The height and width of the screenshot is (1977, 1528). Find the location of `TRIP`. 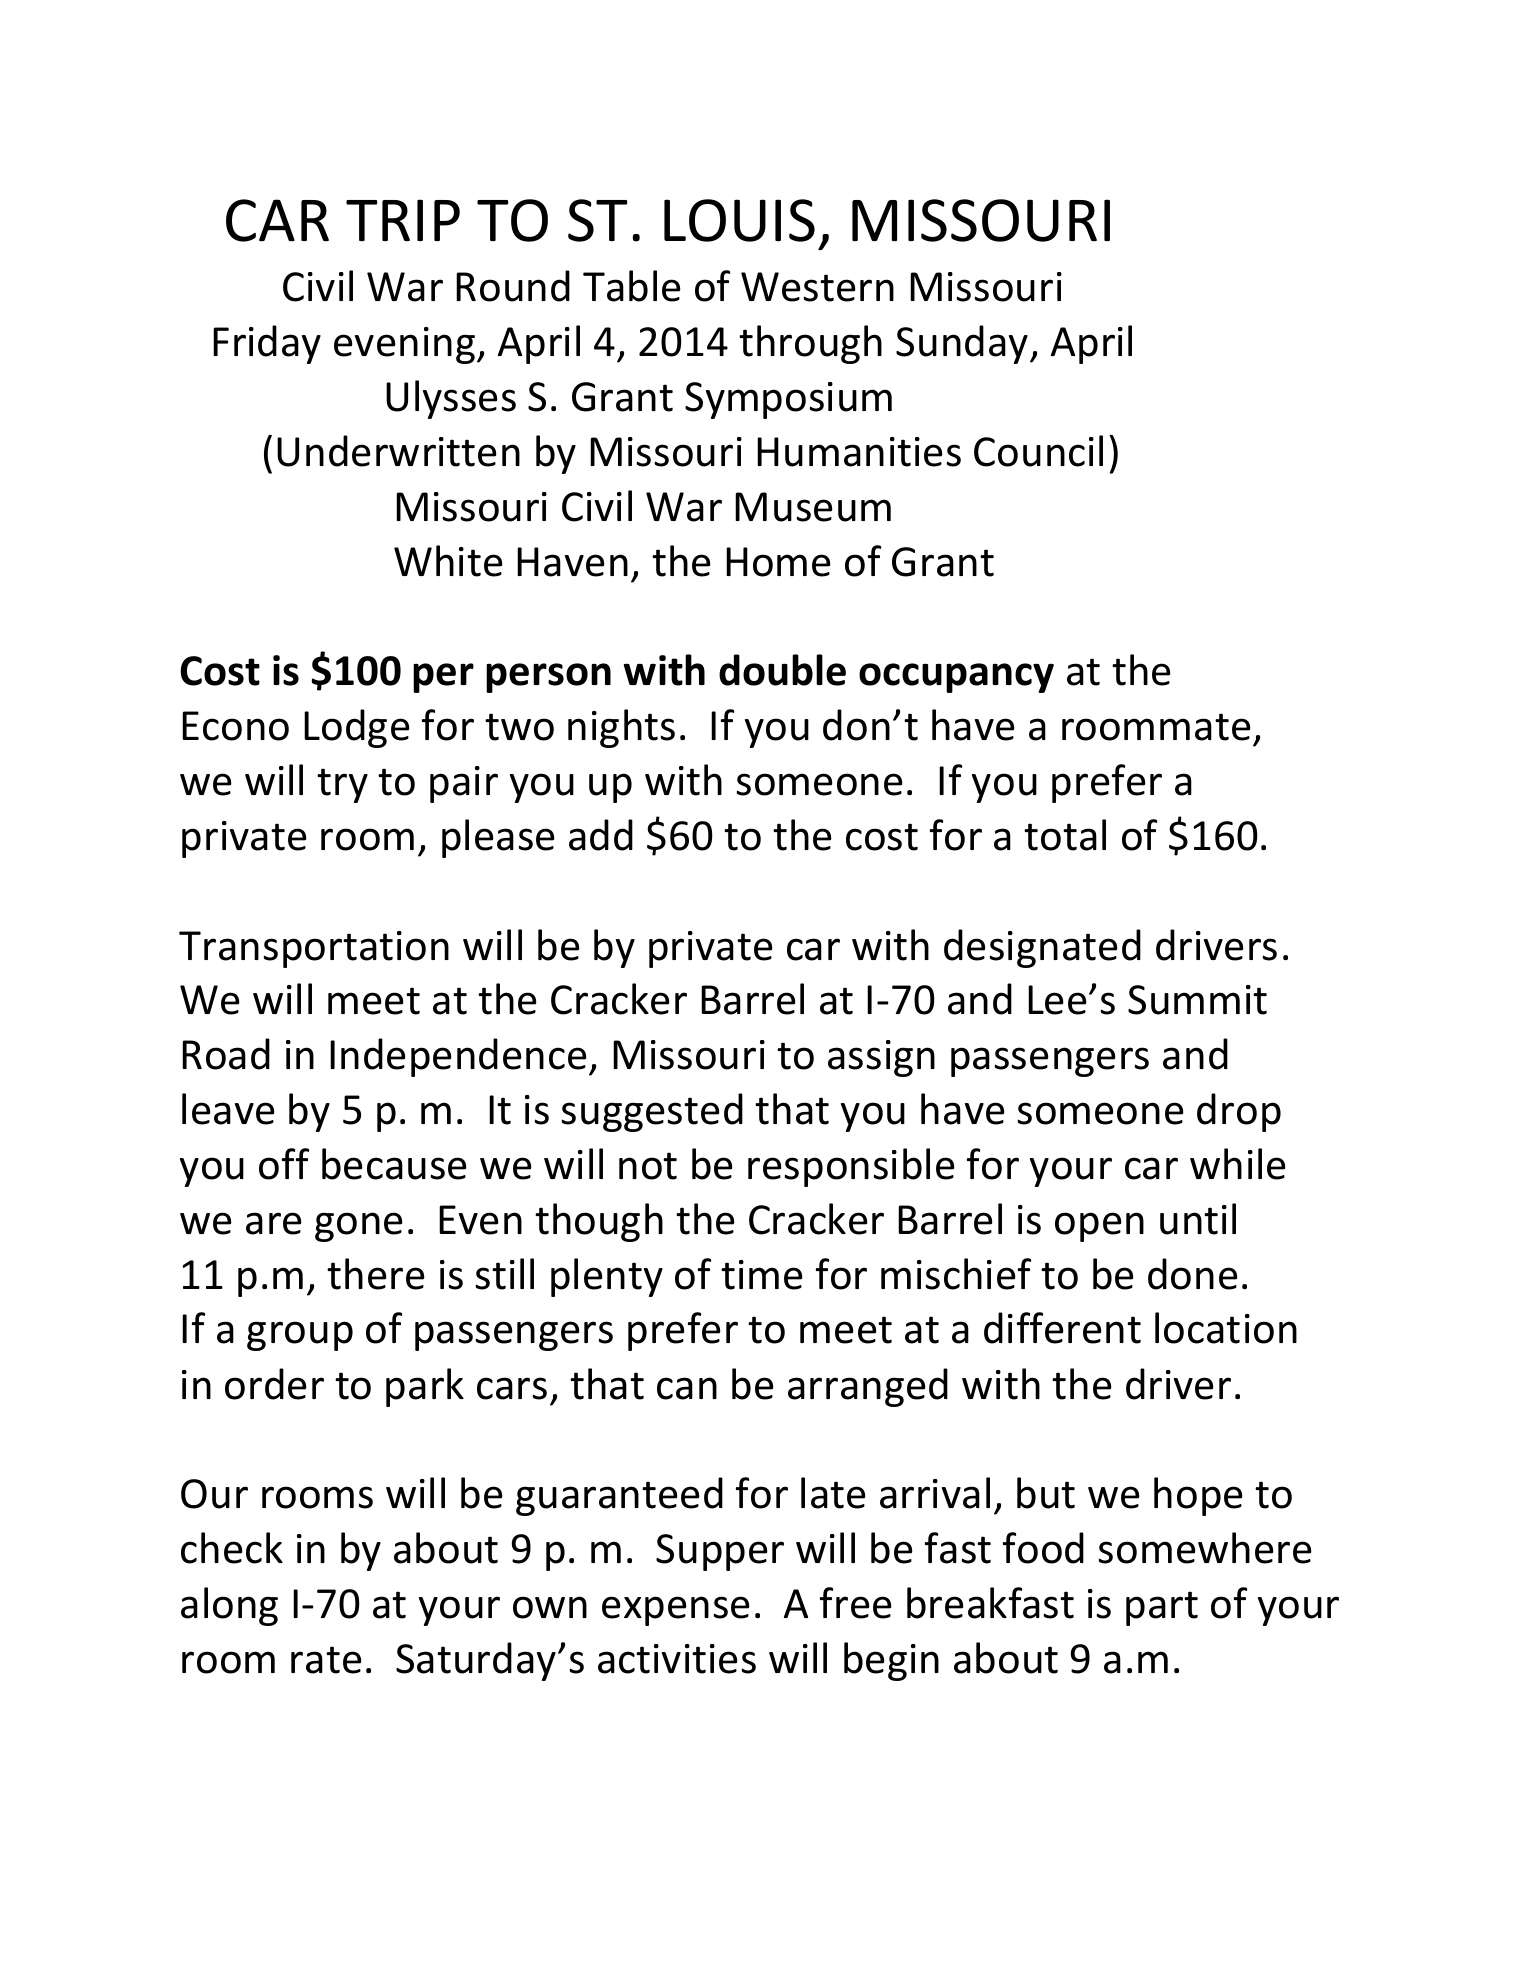

TRIP is located at coordinates (403, 220).
